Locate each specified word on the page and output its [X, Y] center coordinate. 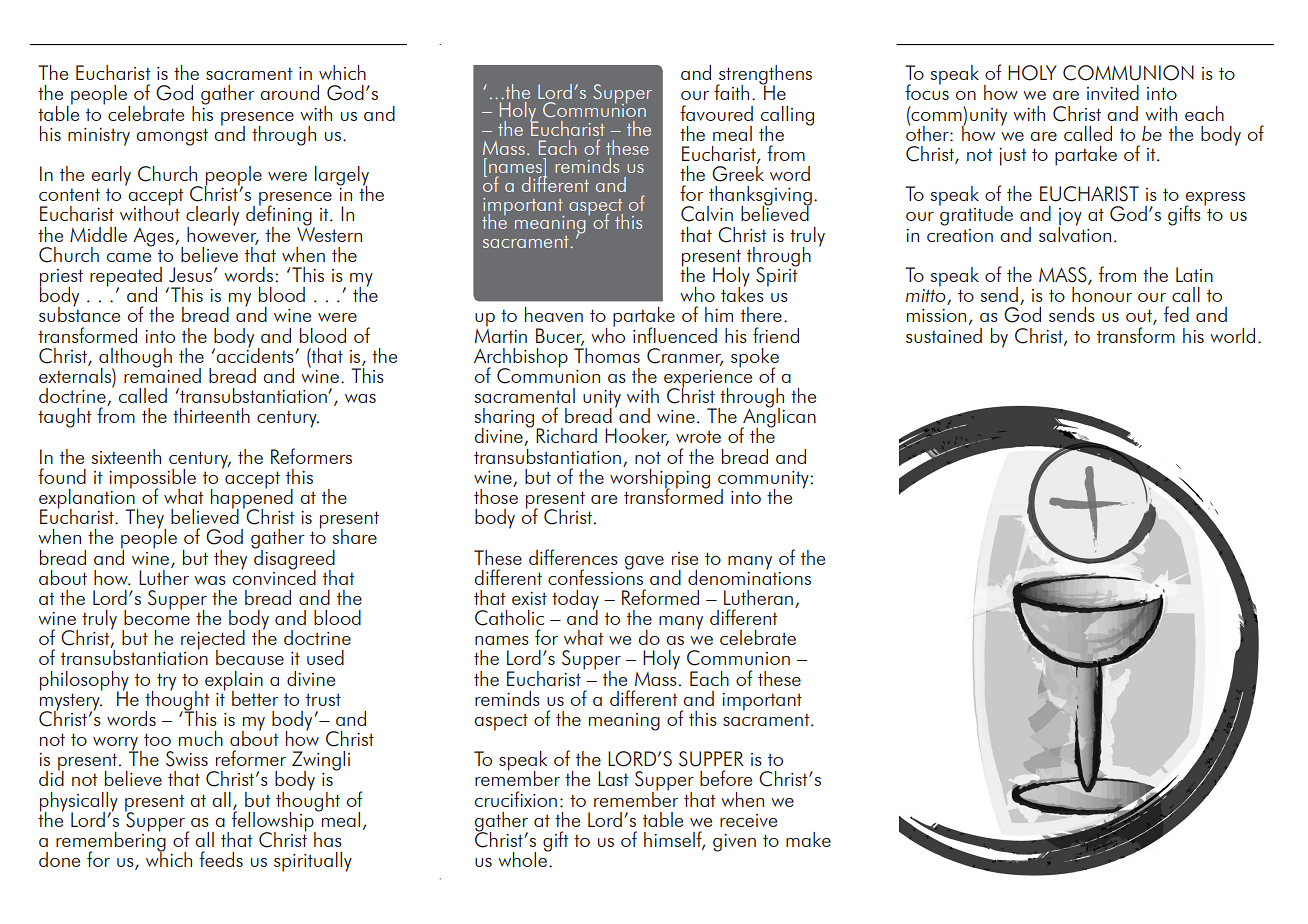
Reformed [660, 597]
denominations [749, 576]
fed [1176, 314]
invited [1113, 92]
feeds [221, 859]
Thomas [607, 354]
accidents [256, 354]
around [289, 92]
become [157, 616]
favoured [716, 113]
